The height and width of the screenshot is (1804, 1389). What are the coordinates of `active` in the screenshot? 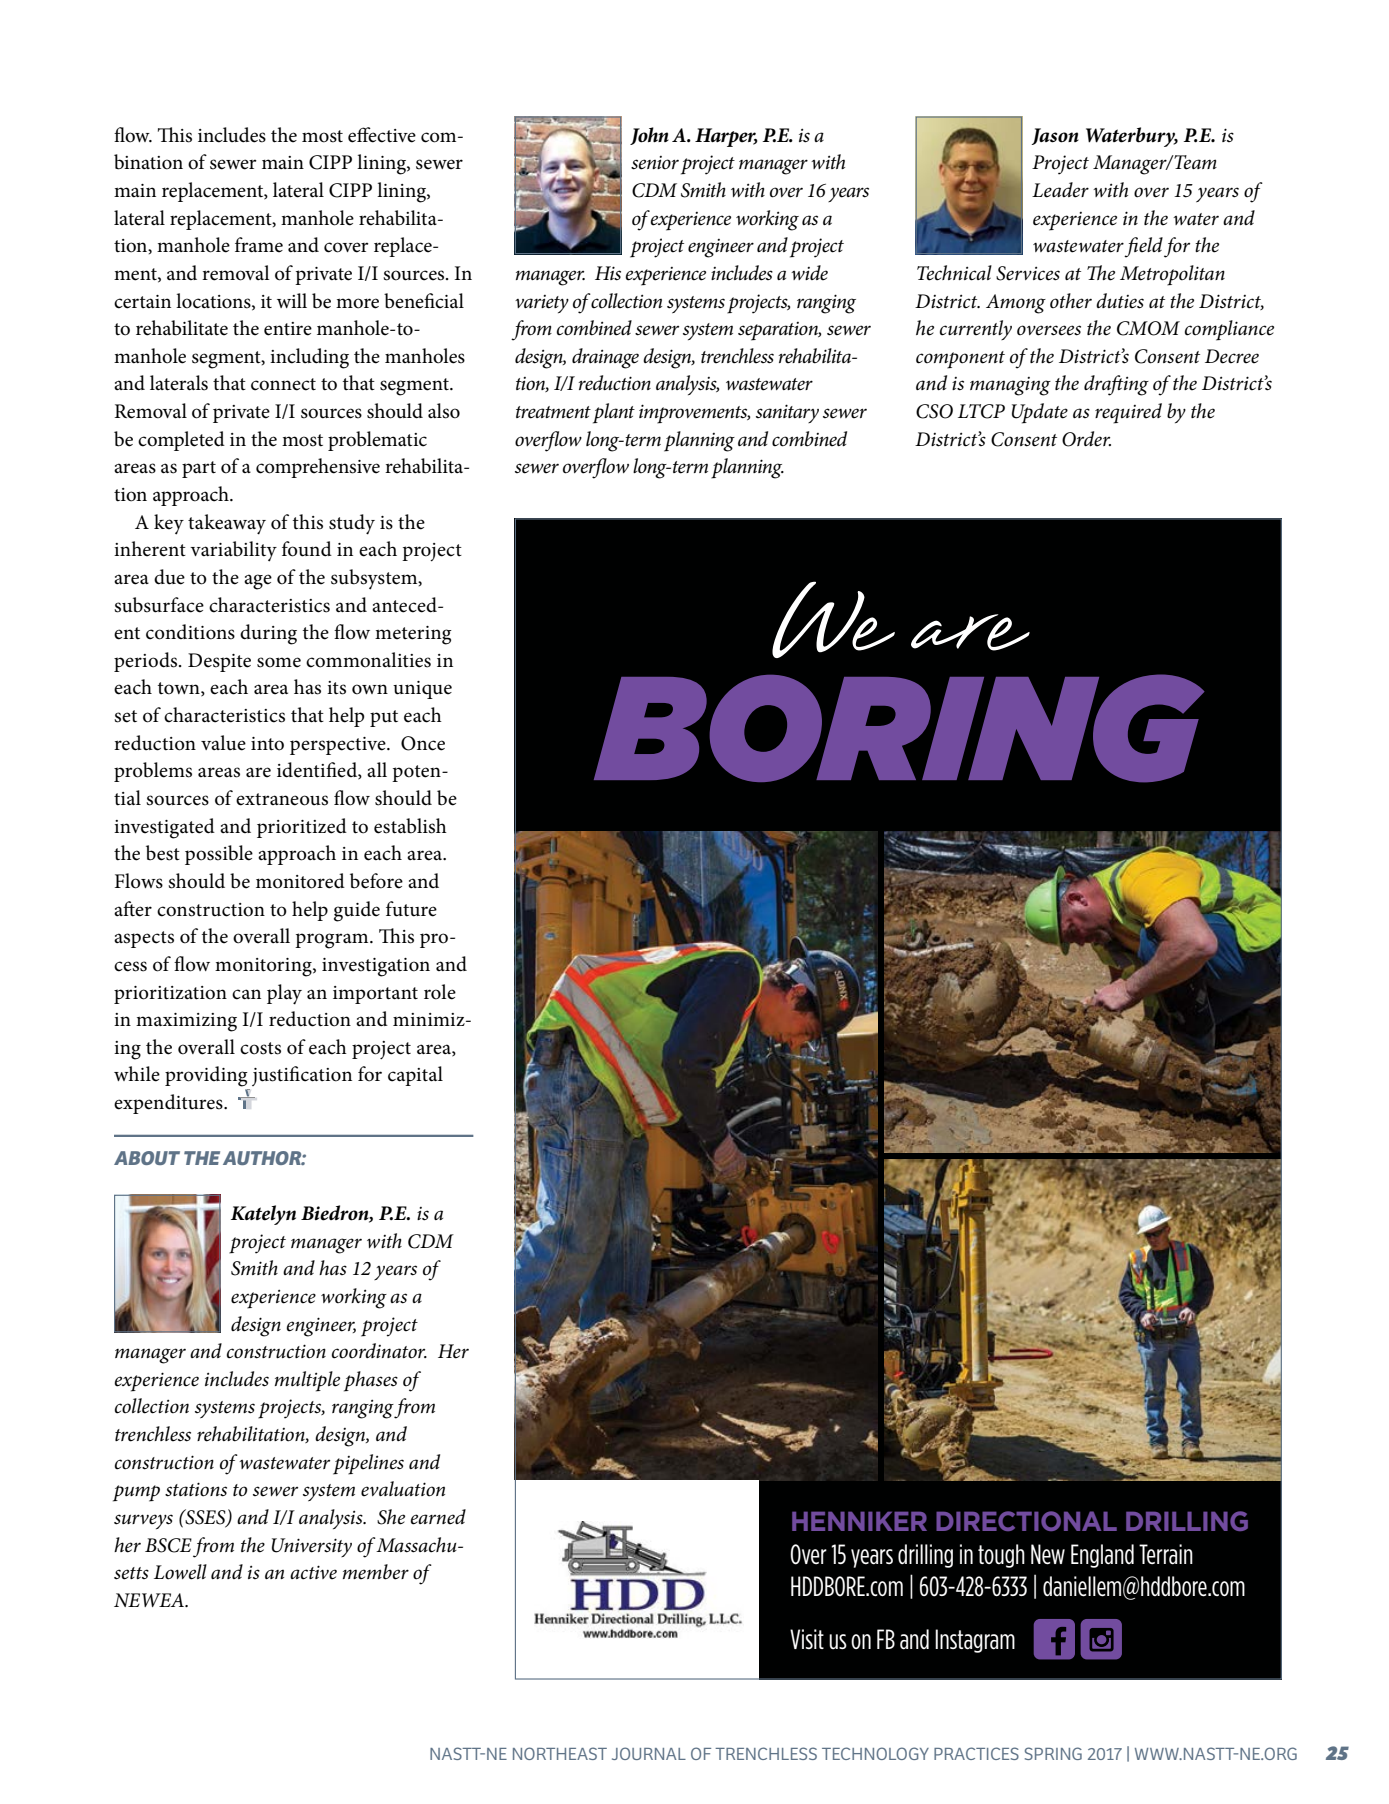 It's located at (313, 1572).
